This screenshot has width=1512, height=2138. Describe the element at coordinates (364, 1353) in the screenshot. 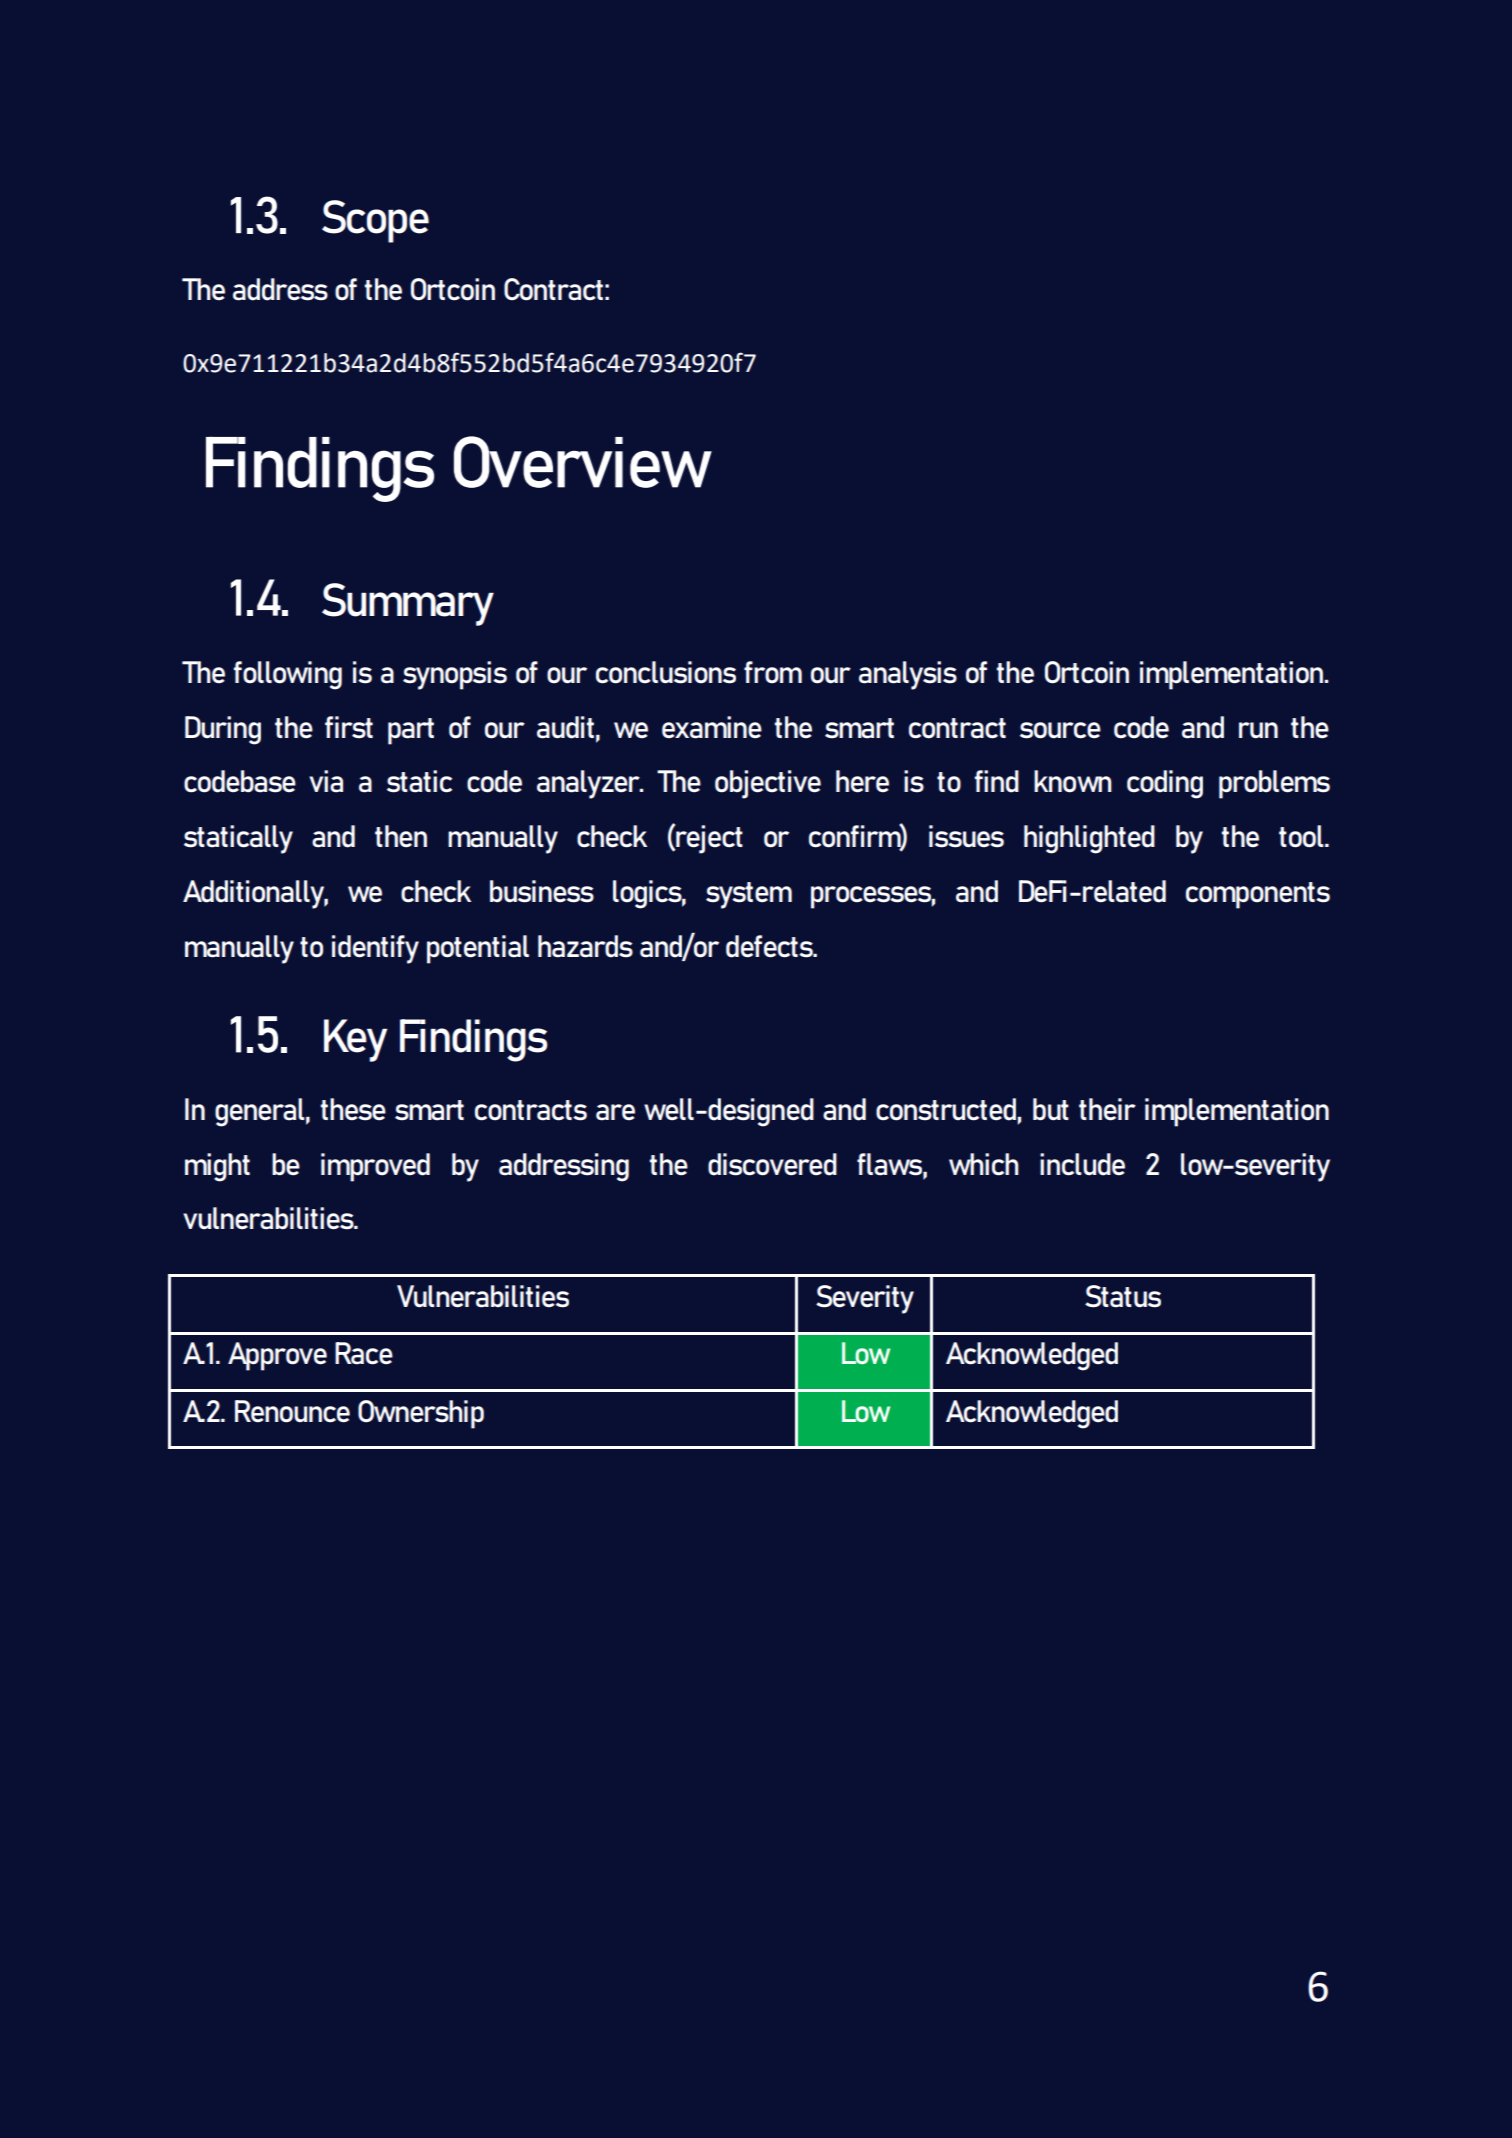

I see `Race` at that location.
